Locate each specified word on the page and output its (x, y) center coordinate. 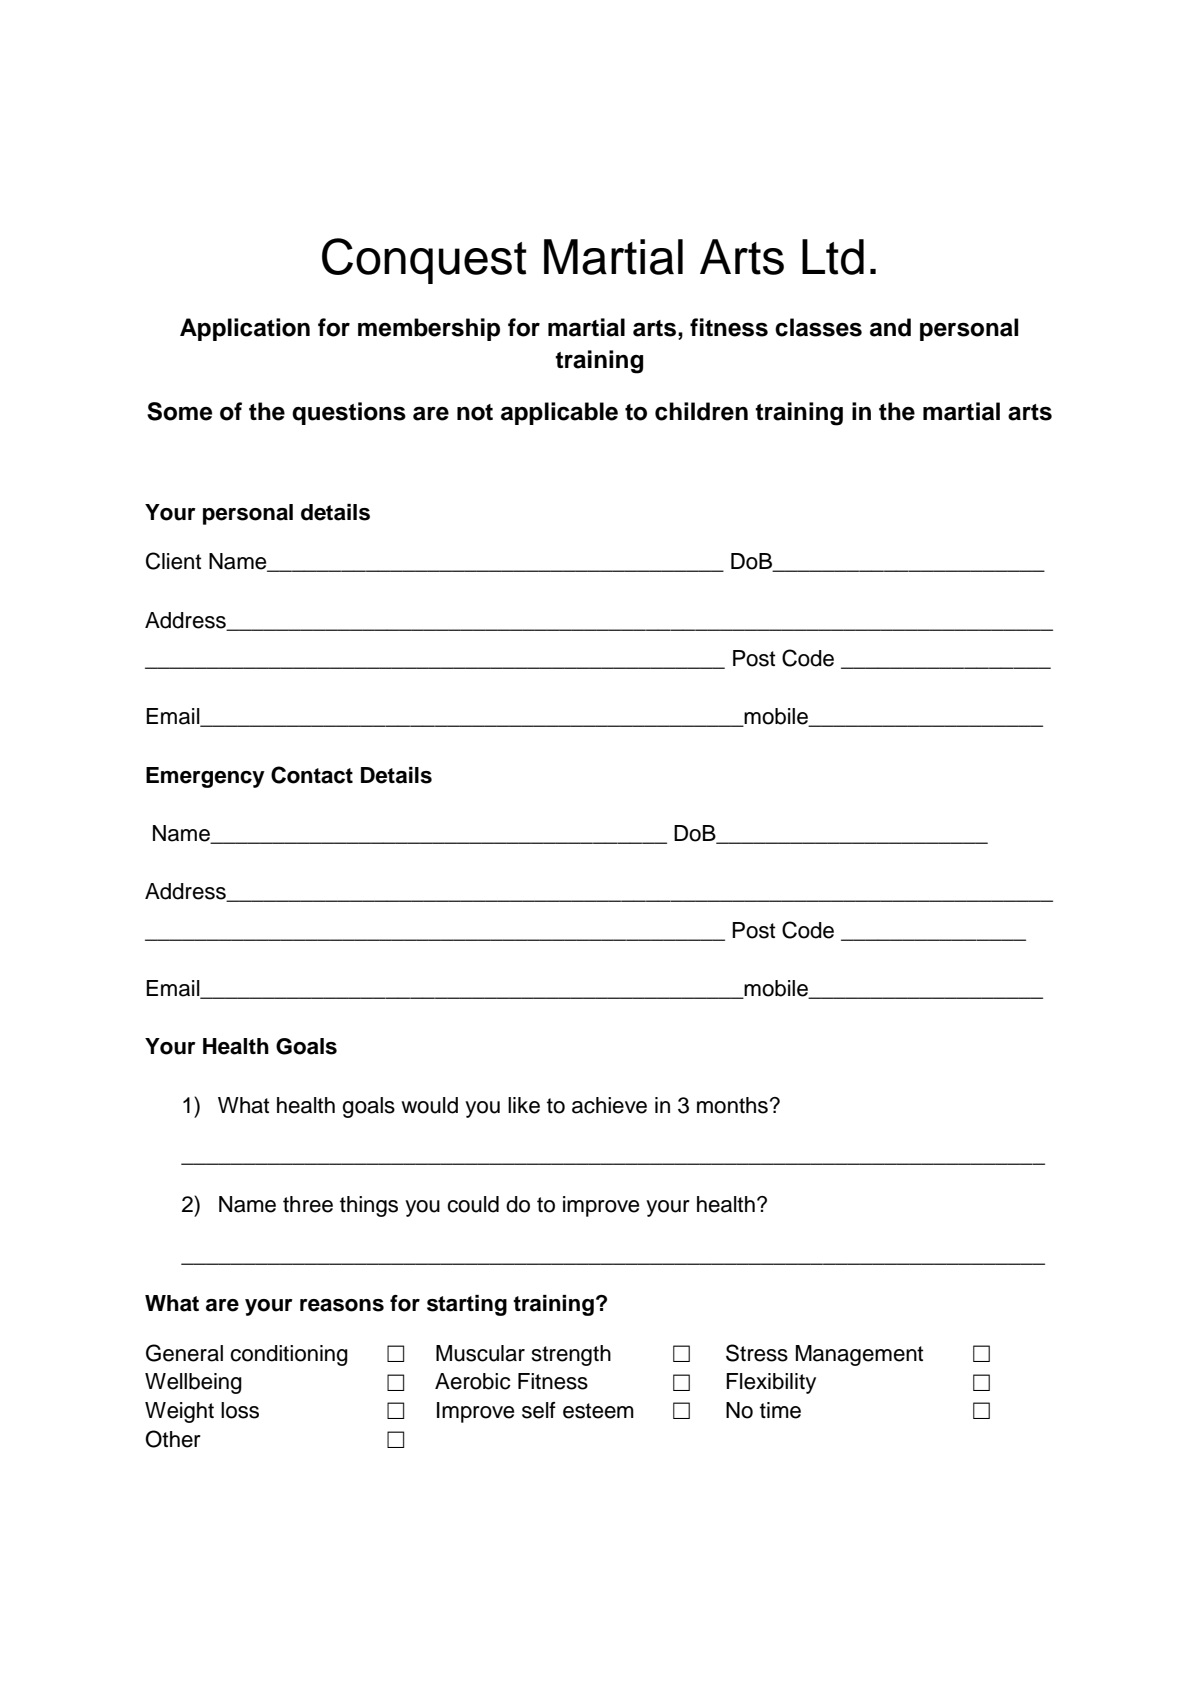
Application (245, 329)
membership (429, 329)
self (539, 1410)
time (780, 1410)
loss (240, 1410)
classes (818, 327)
